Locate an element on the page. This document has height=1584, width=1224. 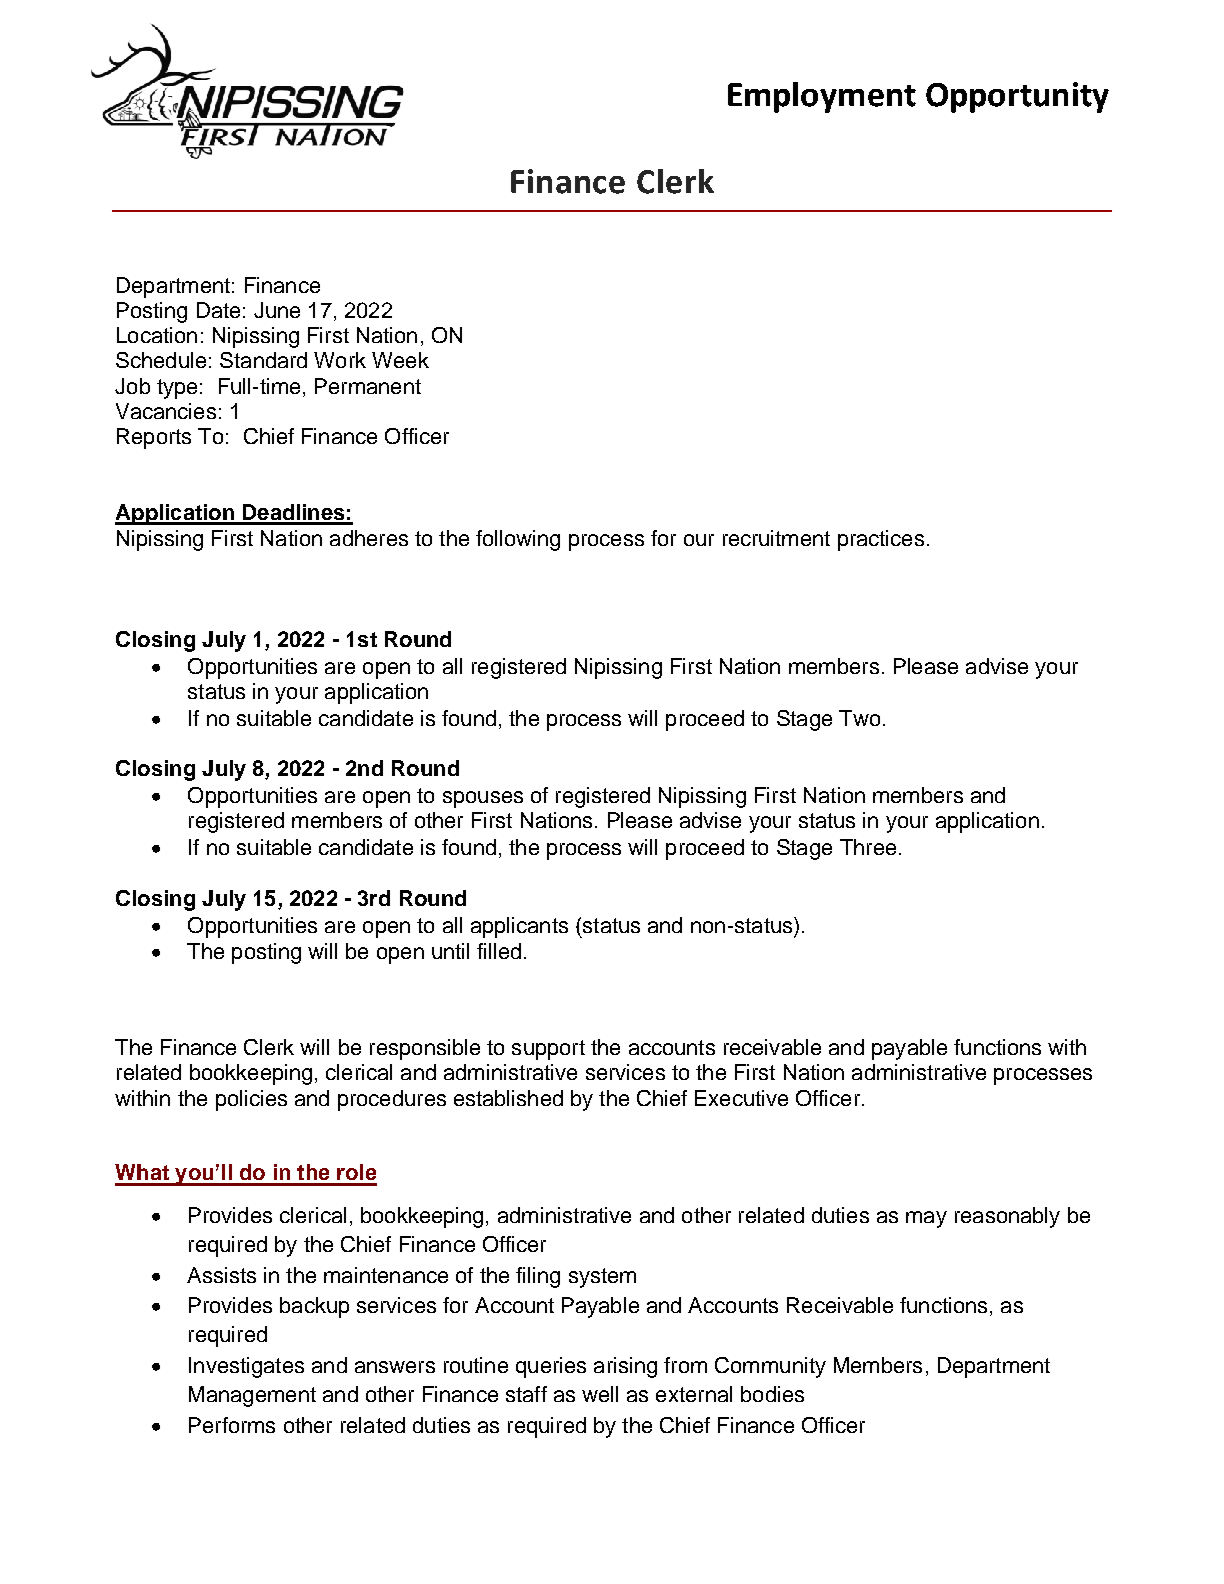
Employment is located at coordinates (822, 97).
